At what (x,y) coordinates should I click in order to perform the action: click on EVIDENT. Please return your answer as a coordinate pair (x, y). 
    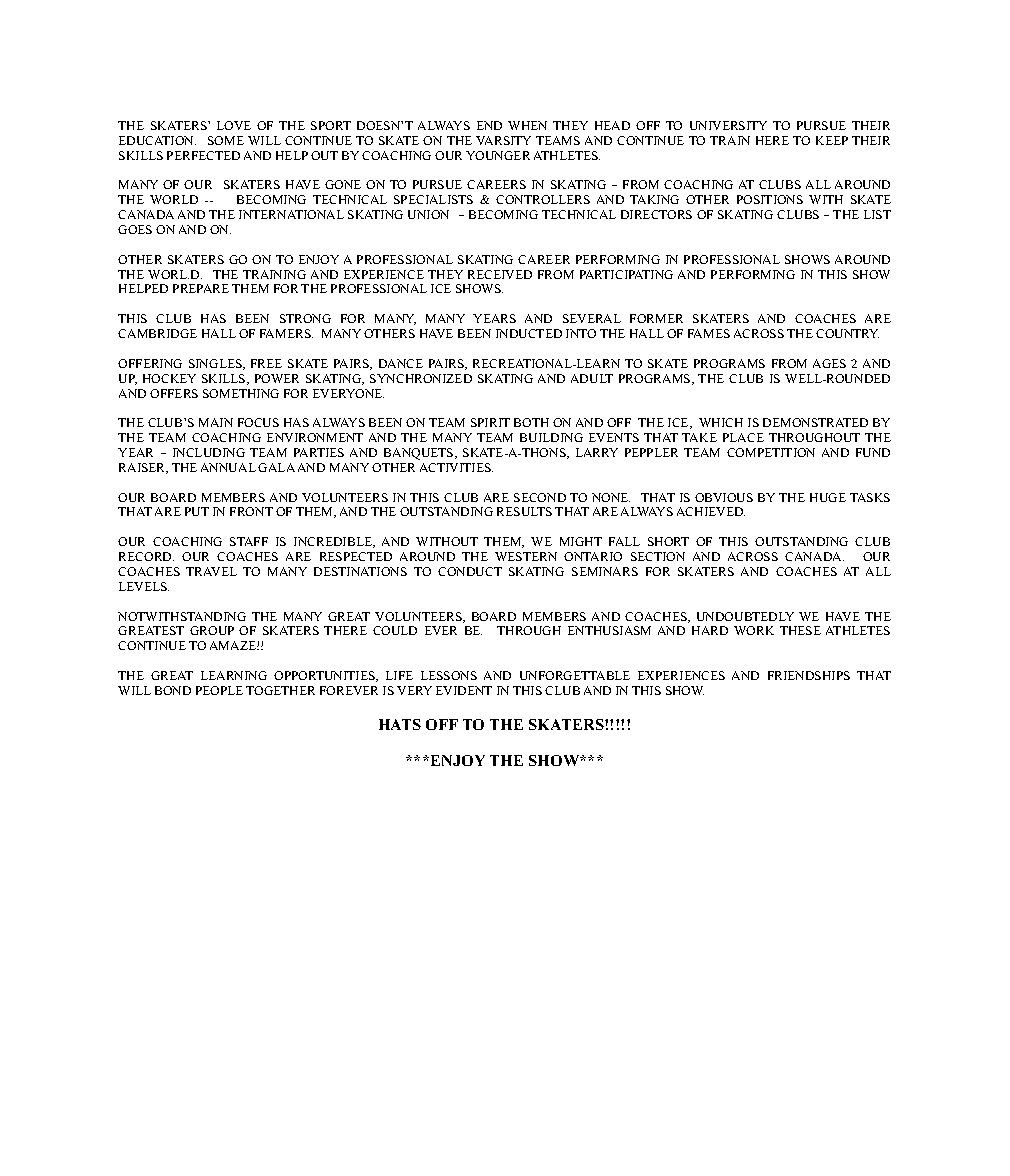
    Looking at the image, I should click on (464, 690).
